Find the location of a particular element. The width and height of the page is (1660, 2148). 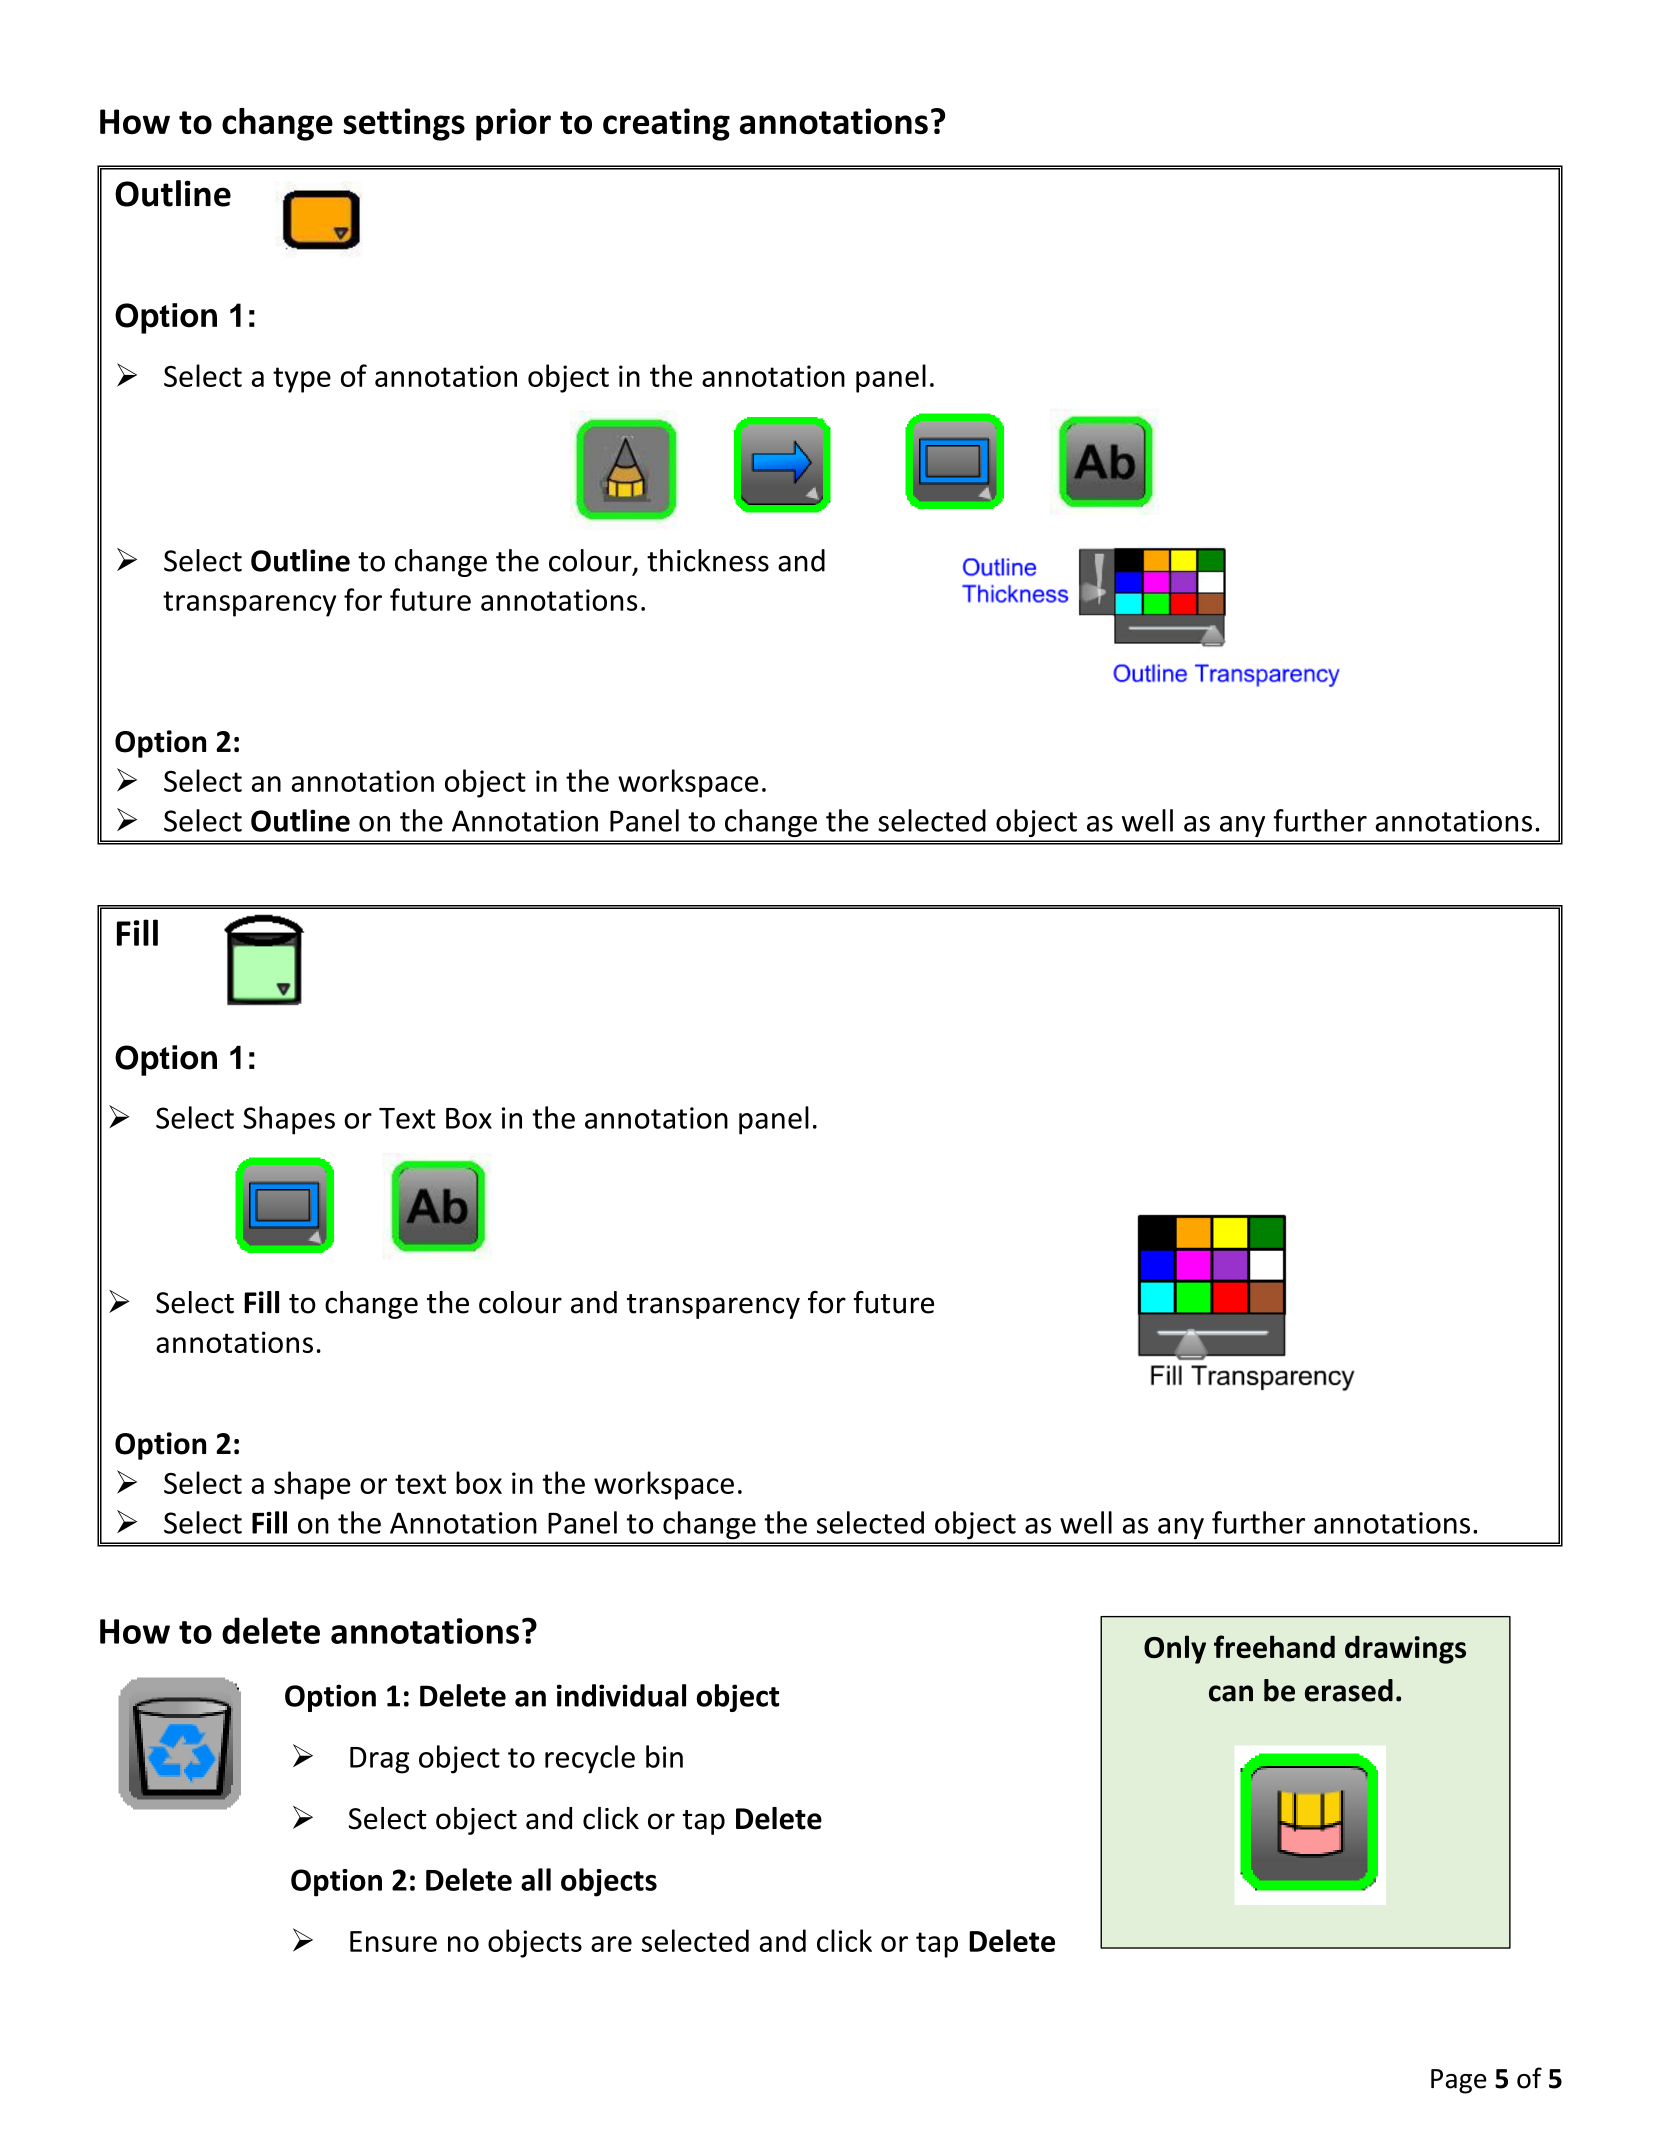

settings is located at coordinates (404, 124).
